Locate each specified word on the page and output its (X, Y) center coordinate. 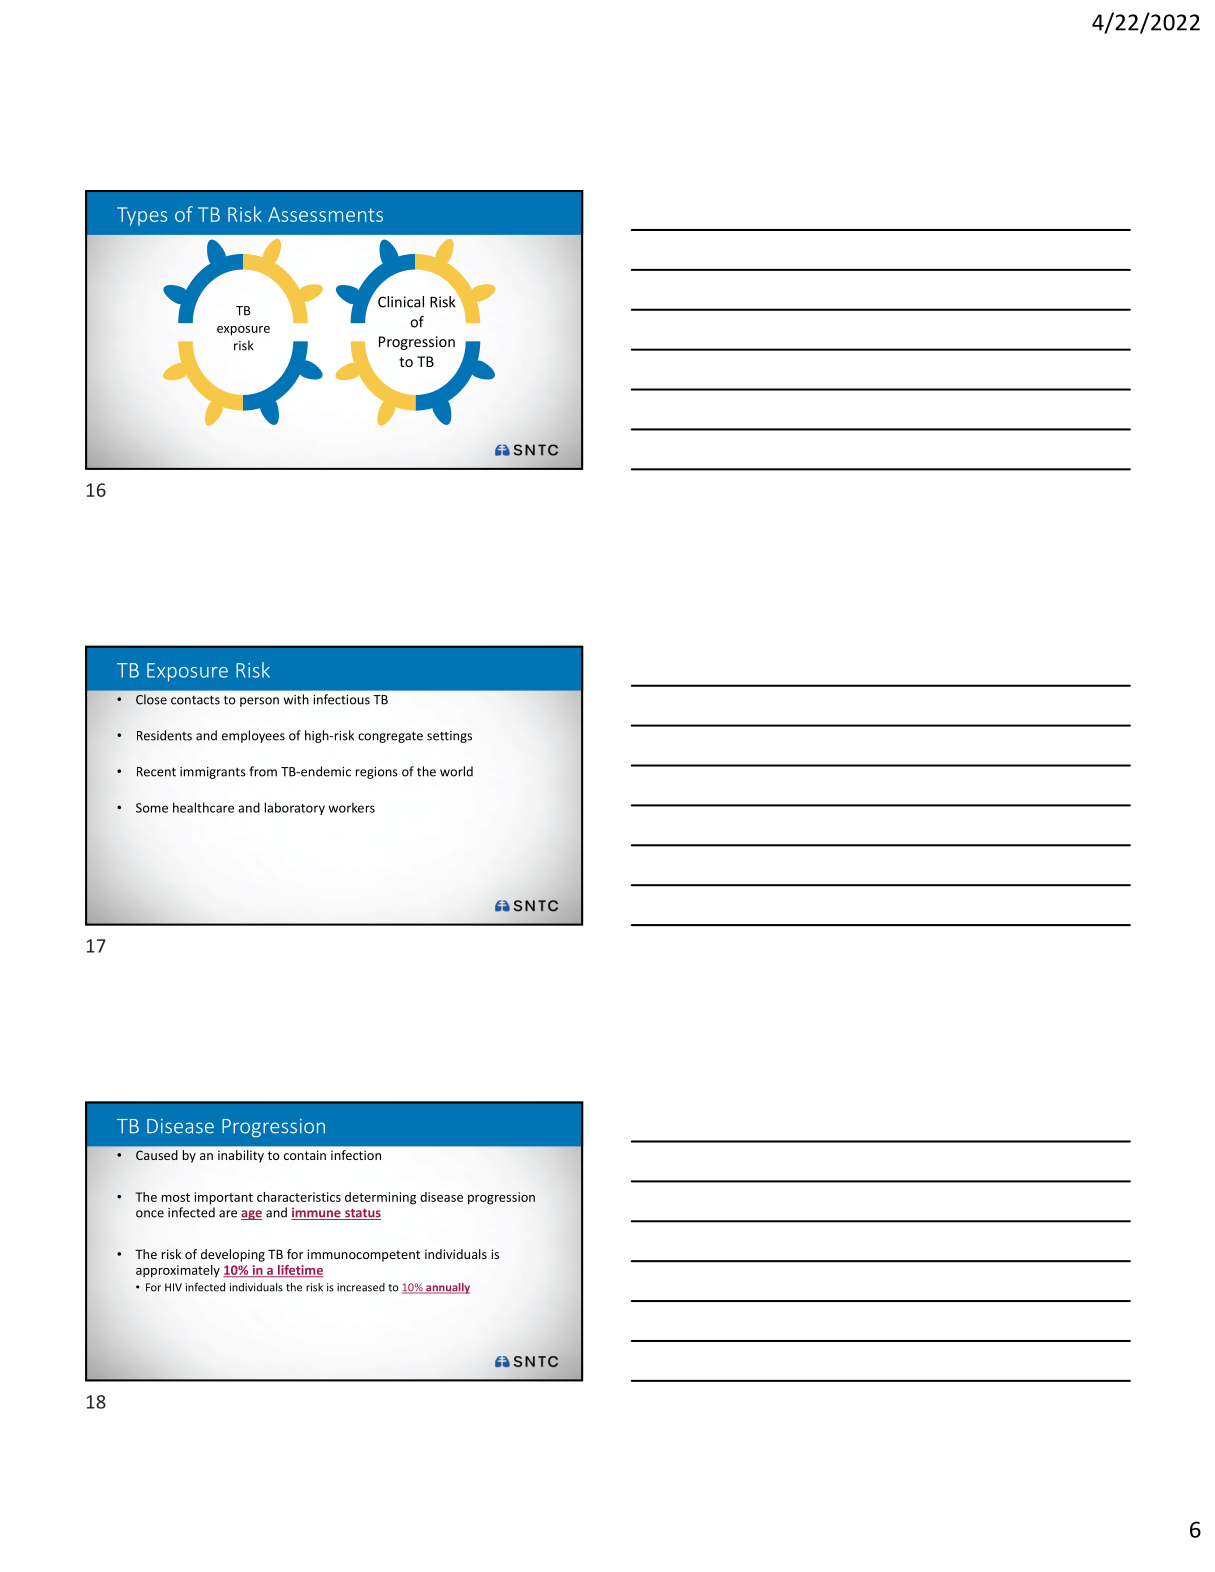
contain (305, 1155)
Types (142, 216)
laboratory (295, 808)
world (456, 771)
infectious (341, 699)
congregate (390, 737)
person (259, 702)
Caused (157, 1155)
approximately (178, 1271)
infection (356, 1155)
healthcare (203, 807)
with (296, 699)
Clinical (401, 302)
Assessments (325, 214)
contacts (195, 700)
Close (151, 699)
